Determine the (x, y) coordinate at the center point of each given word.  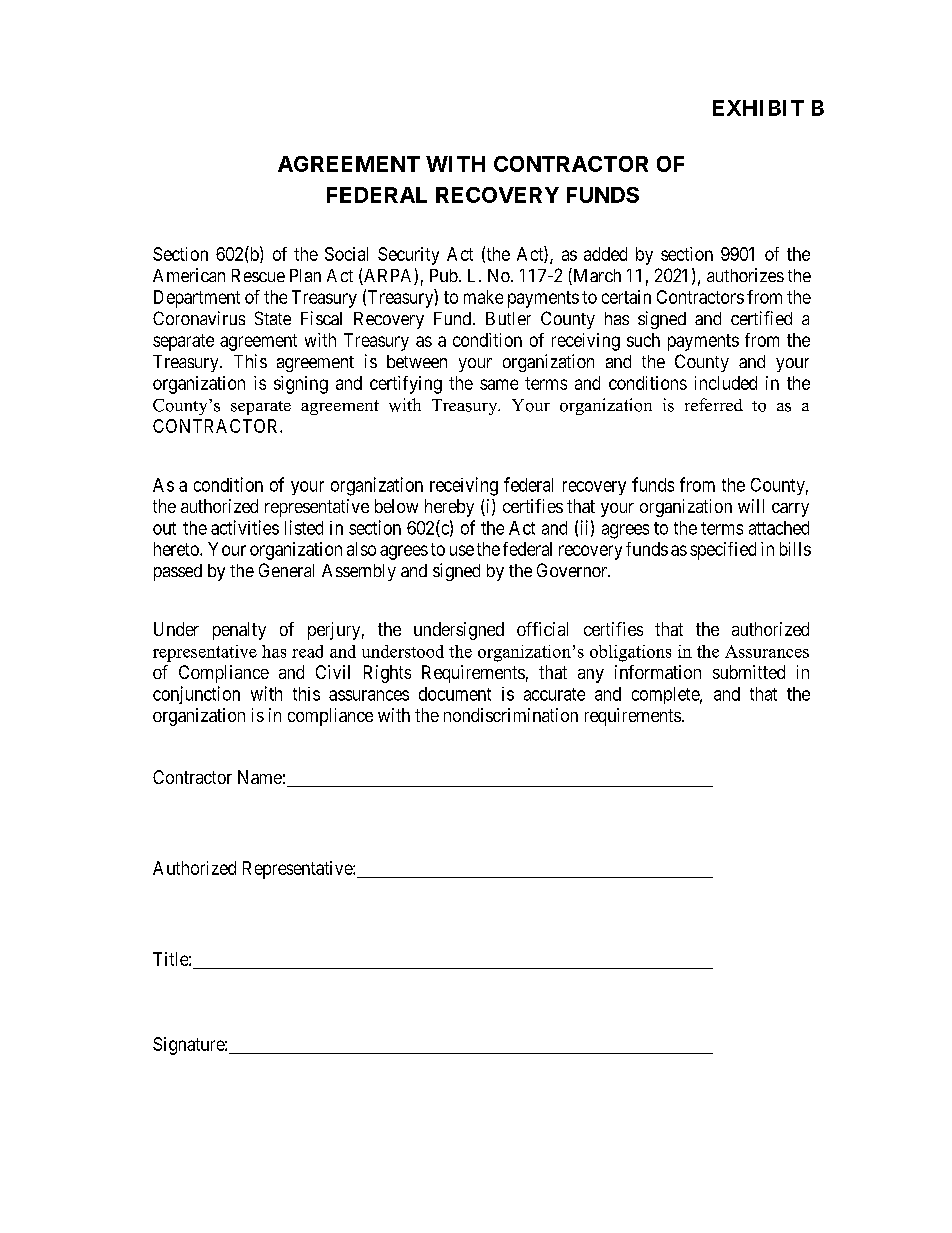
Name (260, 777)
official (542, 629)
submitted (749, 672)
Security (408, 256)
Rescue (258, 275)
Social (346, 254)
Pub (445, 275)
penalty (239, 631)
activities (245, 527)
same (499, 384)
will (751, 506)
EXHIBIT (758, 108)
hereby (449, 508)
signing (301, 385)
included (726, 383)
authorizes (745, 275)
